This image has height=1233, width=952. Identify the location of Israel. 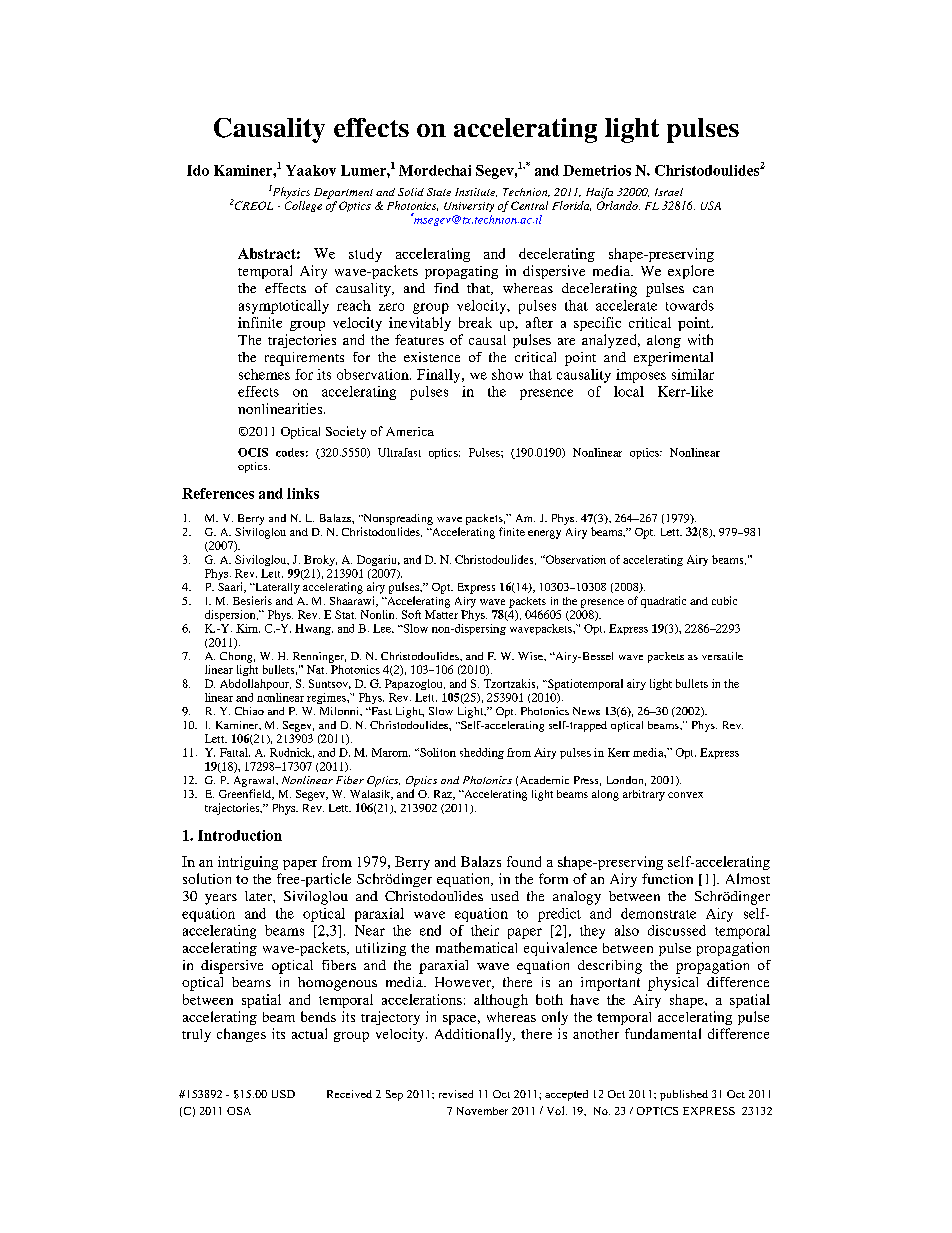
(669, 192).
